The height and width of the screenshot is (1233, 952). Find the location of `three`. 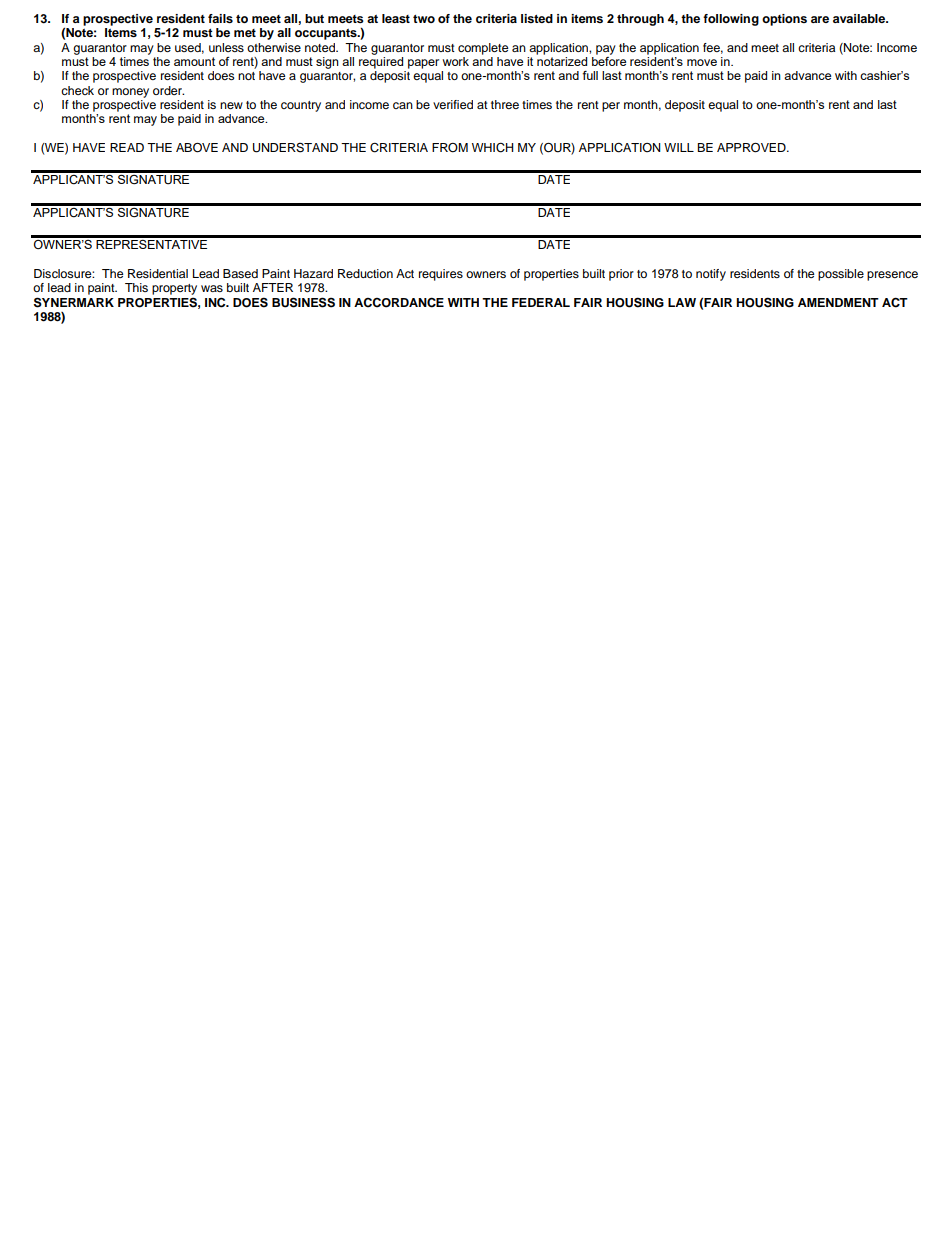

three is located at coordinates (505, 104).
